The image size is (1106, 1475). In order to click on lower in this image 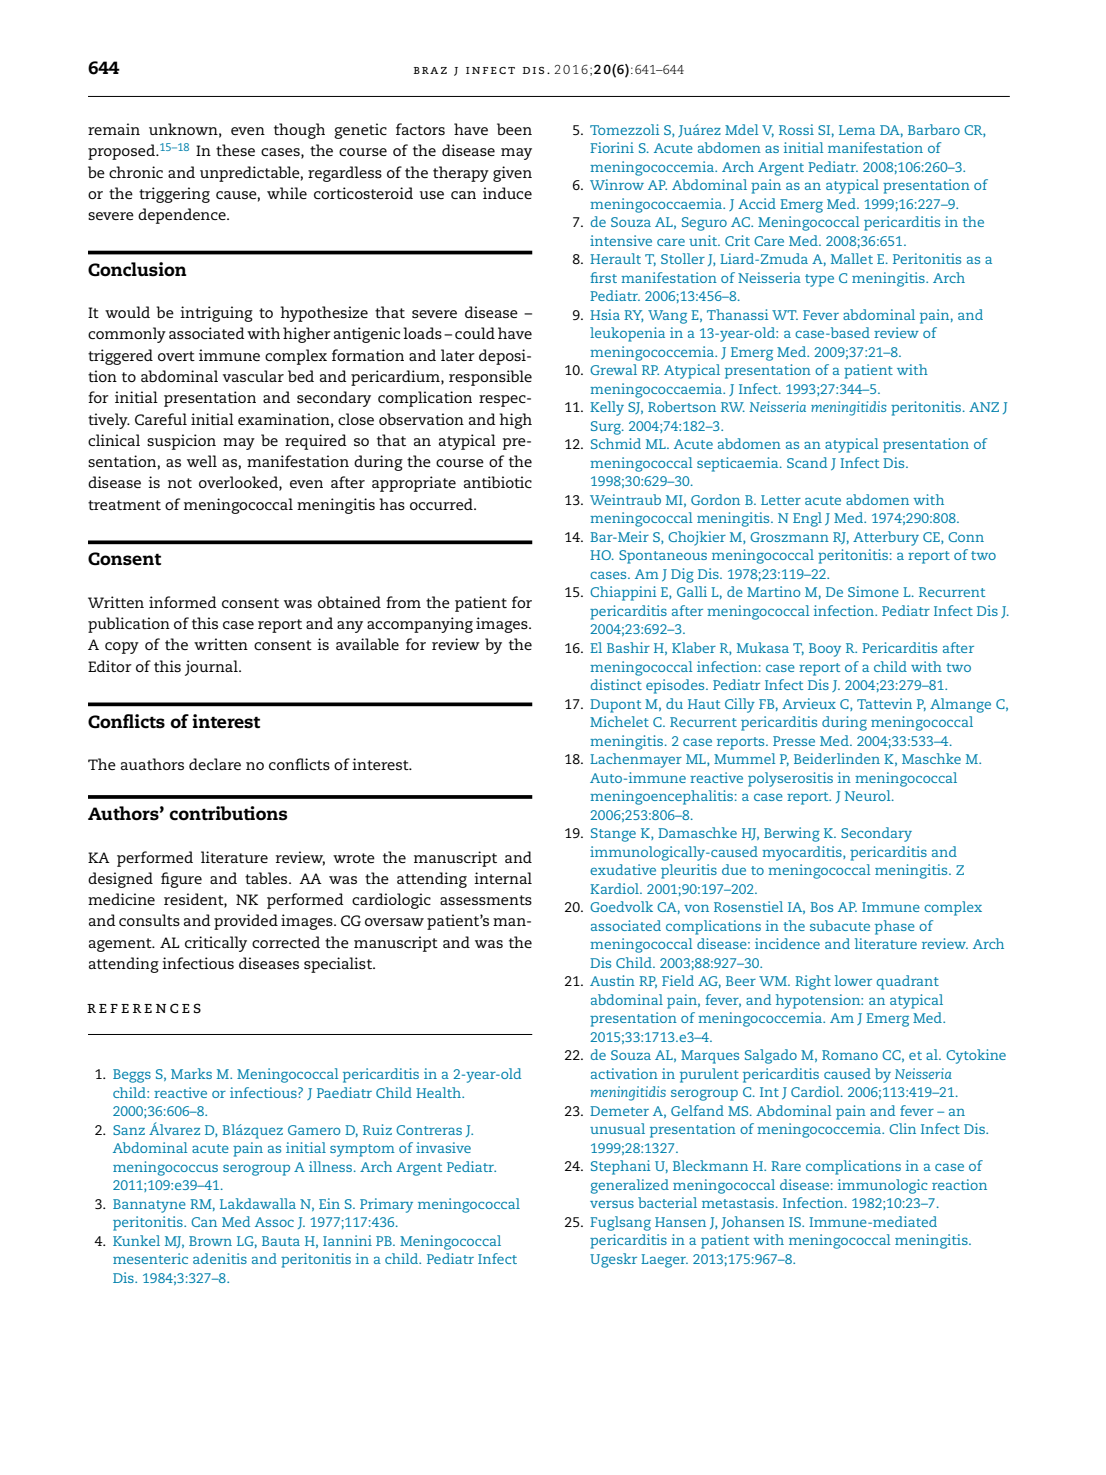, I will do `click(853, 980)`.
